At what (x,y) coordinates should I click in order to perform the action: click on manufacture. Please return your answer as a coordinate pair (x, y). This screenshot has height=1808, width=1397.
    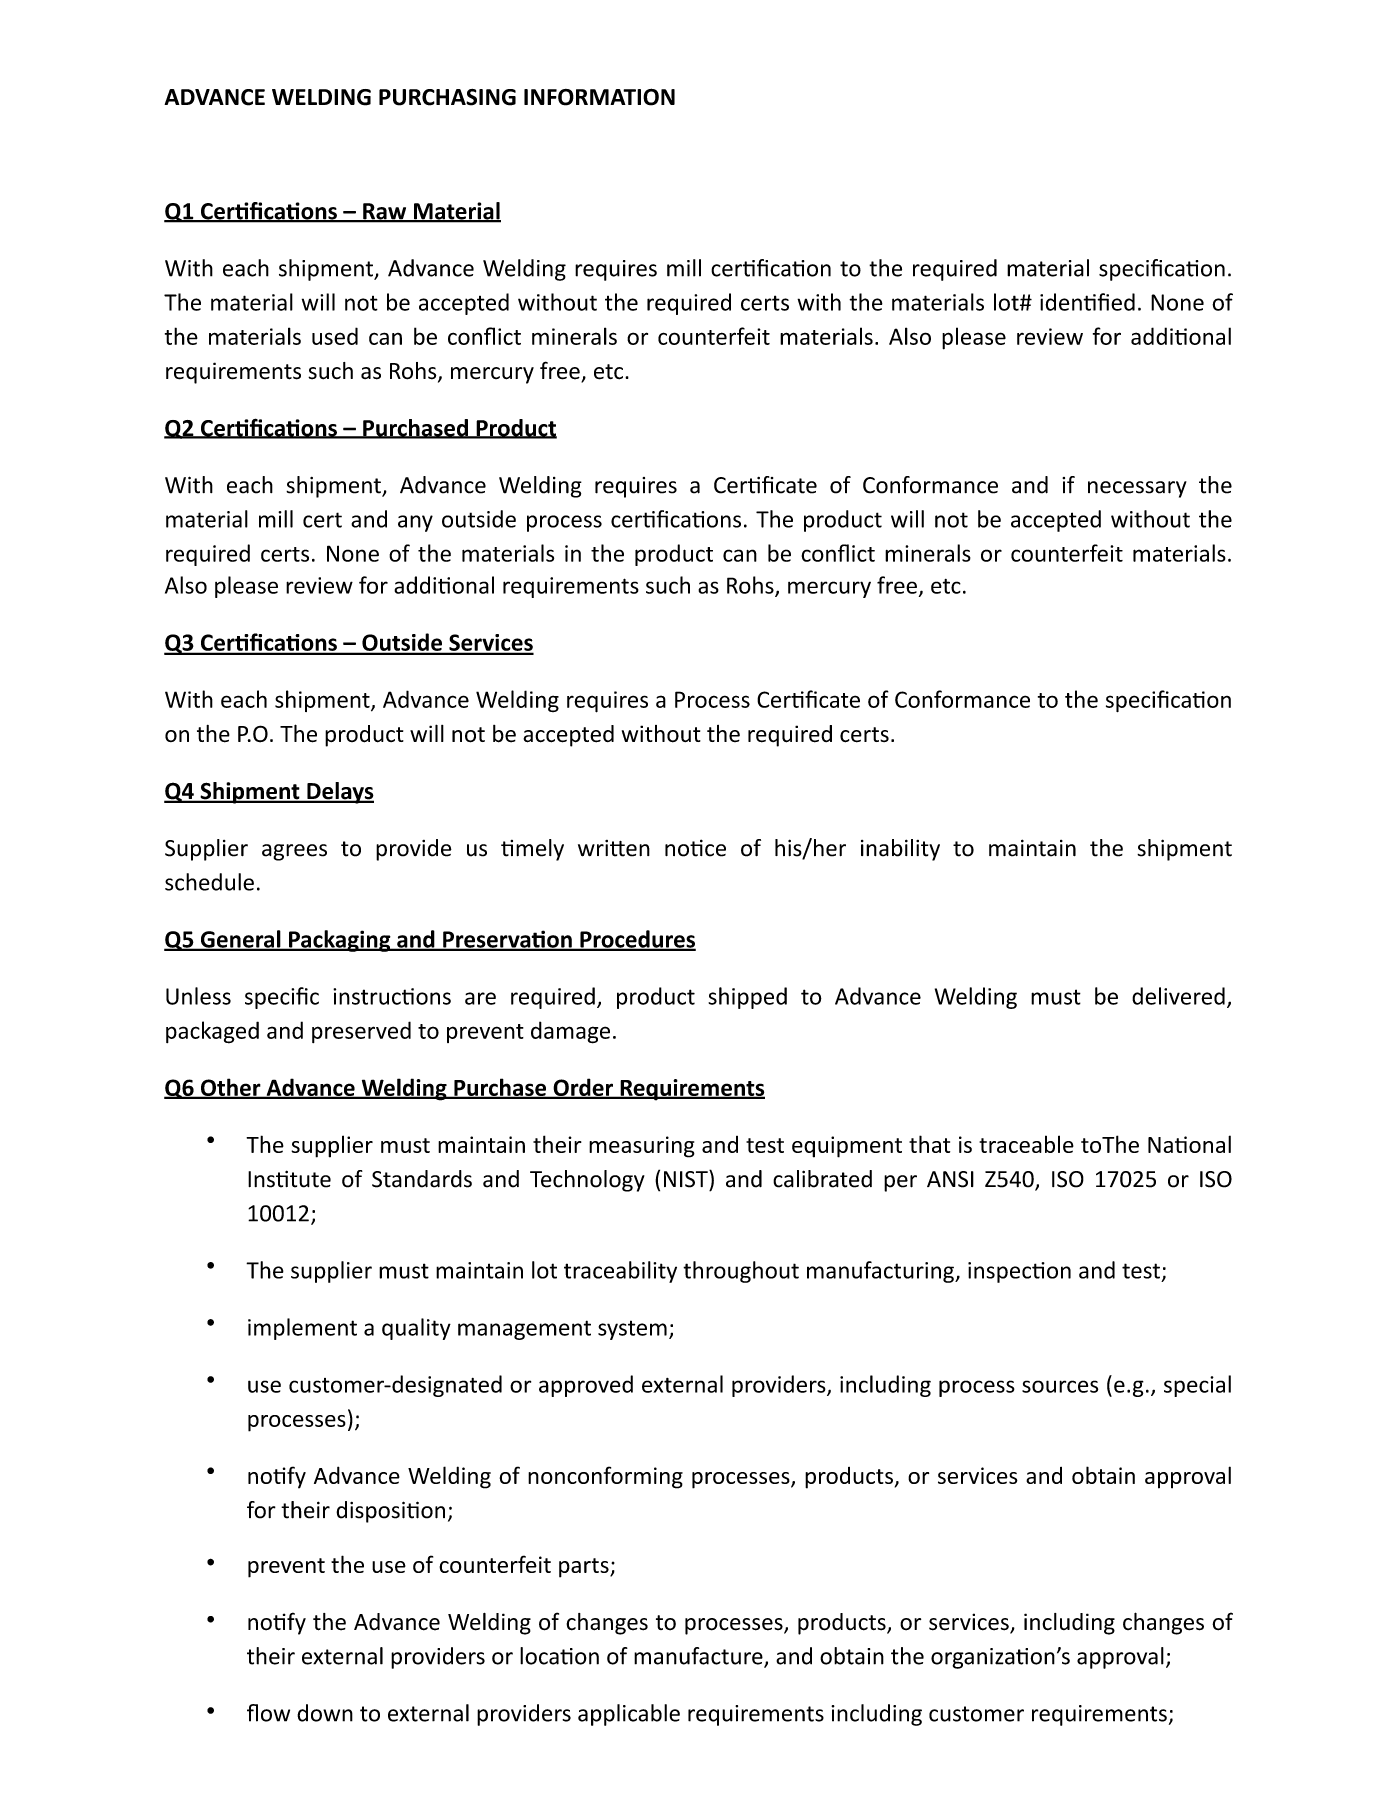
    Looking at the image, I should click on (699, 1657).
